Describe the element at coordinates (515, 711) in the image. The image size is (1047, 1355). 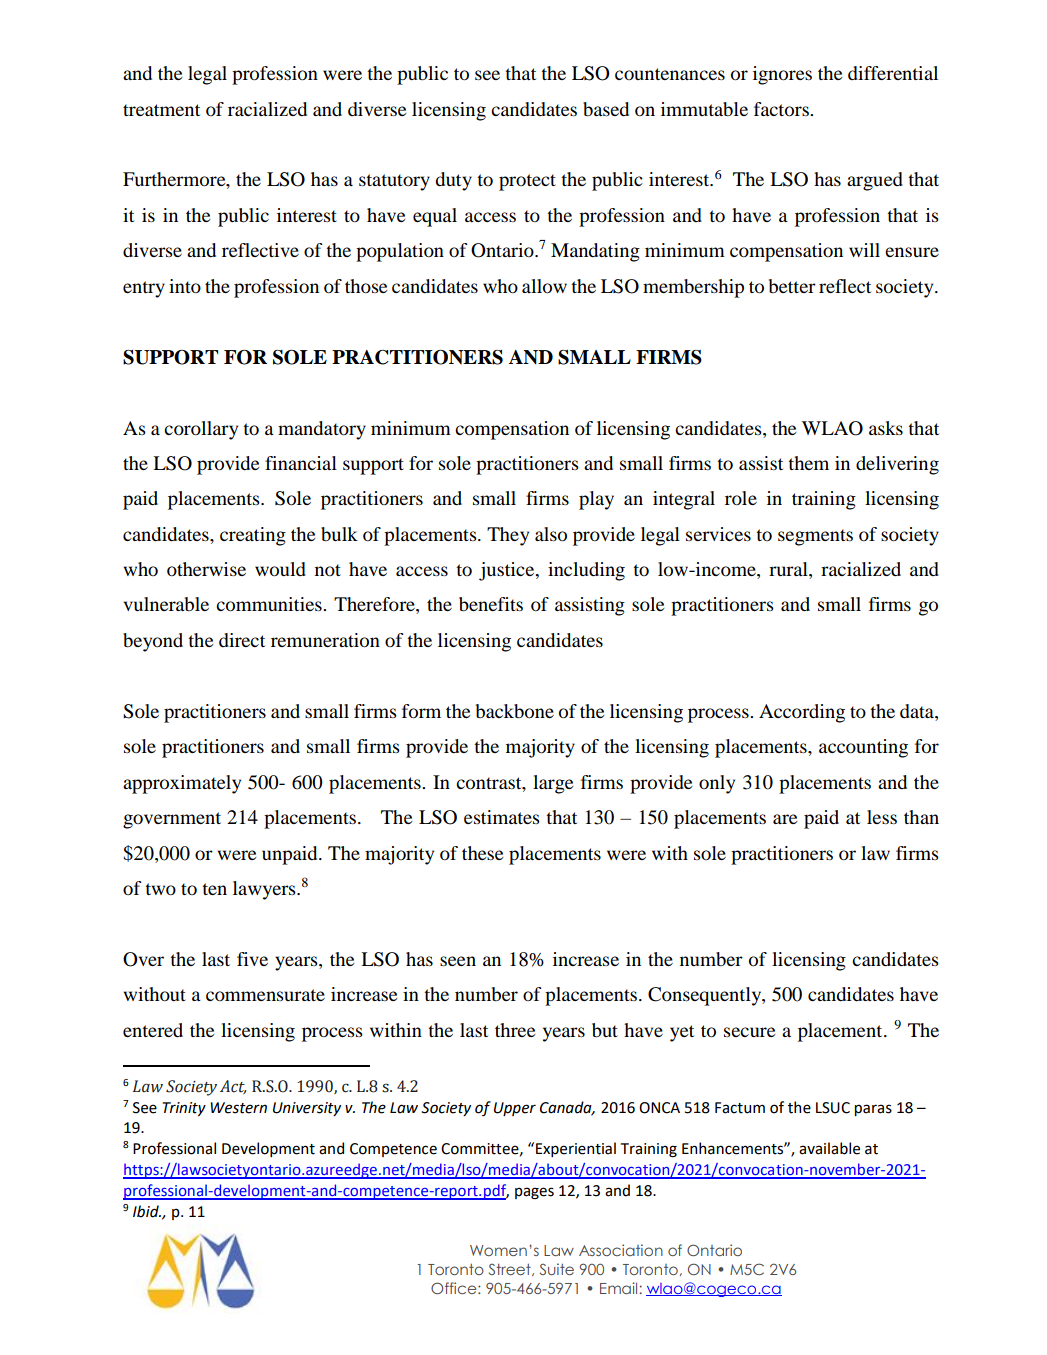
I see `backbone` at that location.
